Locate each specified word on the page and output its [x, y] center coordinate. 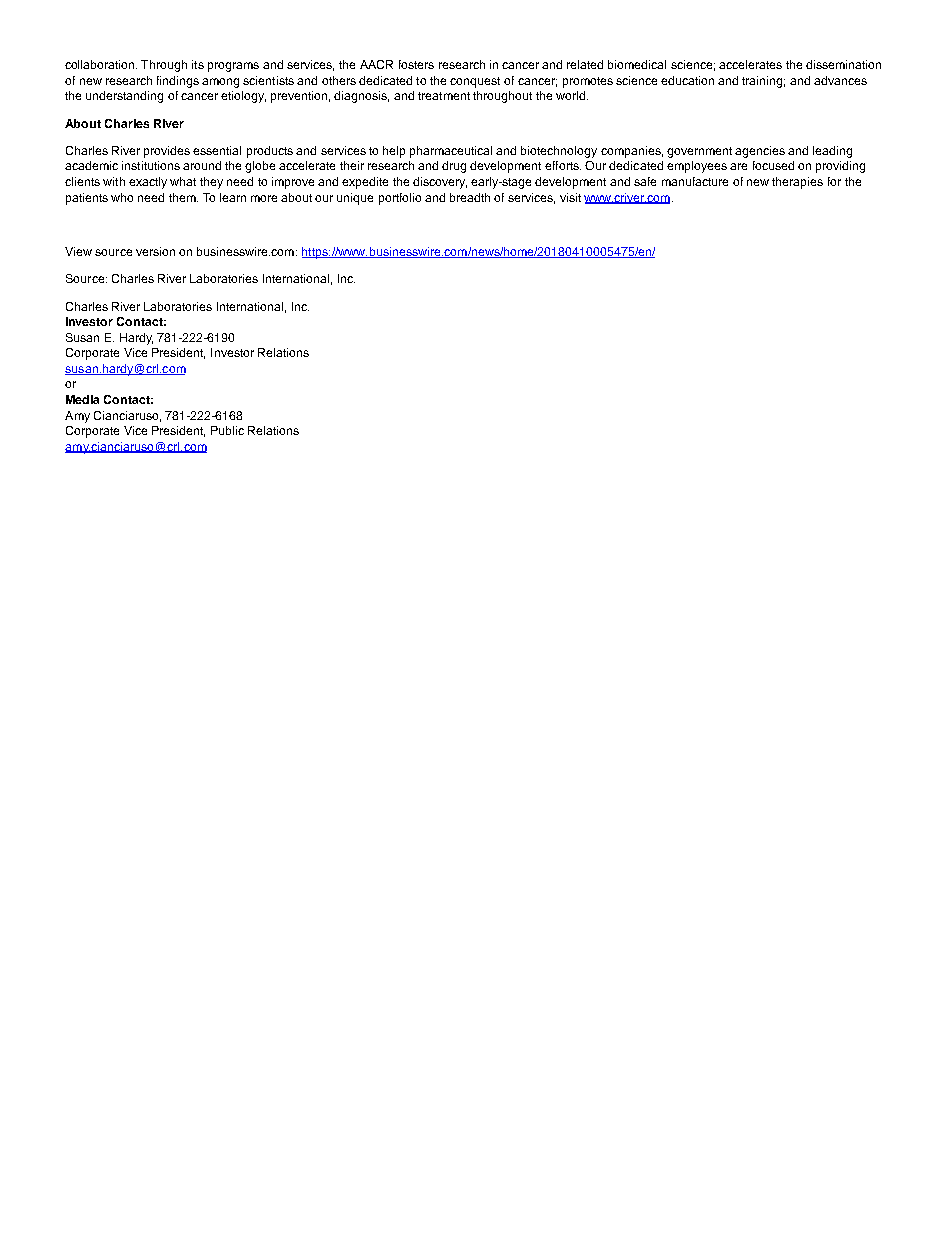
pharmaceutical [451, 152]
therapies [797, 183]
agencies [760, 152]
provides [167, 152]
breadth [470, 197]
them [183, 197]
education [687, 80]
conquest [475, 82]
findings [178, 82]
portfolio [400, 199]
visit [570, 197]
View [78, 251]
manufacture [695, 181]
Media [82, 399]
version [155, 251]
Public [227, 430]
